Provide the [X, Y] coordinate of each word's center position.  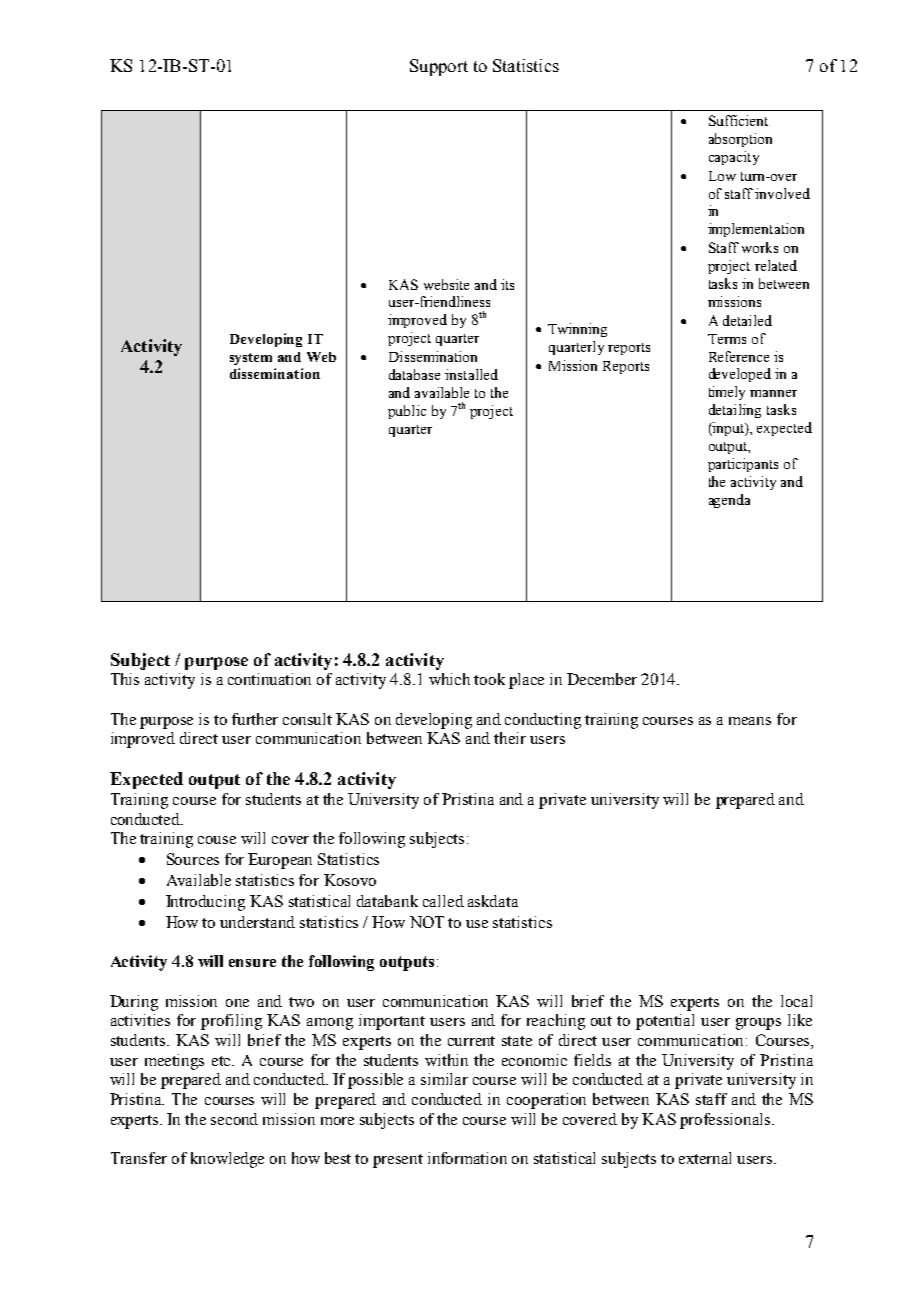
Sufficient [738, 120]
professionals [726, 1121]
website [446, 284]
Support [439, 67]
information [467, 1158]
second [234, 1119]
